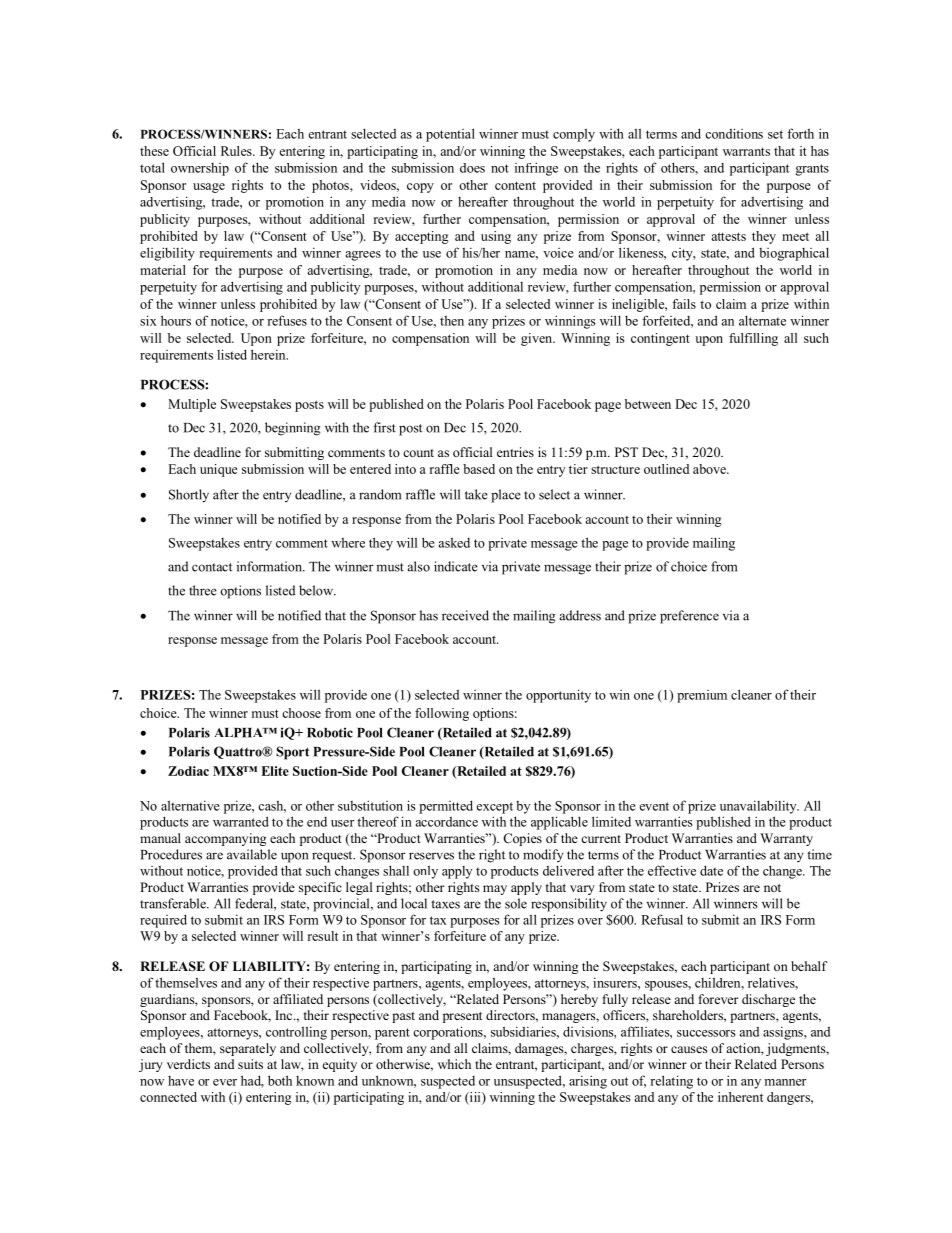 Image resolution: width=952 pixels, height=1233 pixels. What do you see at coordinates (250, 1064) in the screenshot?
I see `suits` at bounding box center [250, 1064].
